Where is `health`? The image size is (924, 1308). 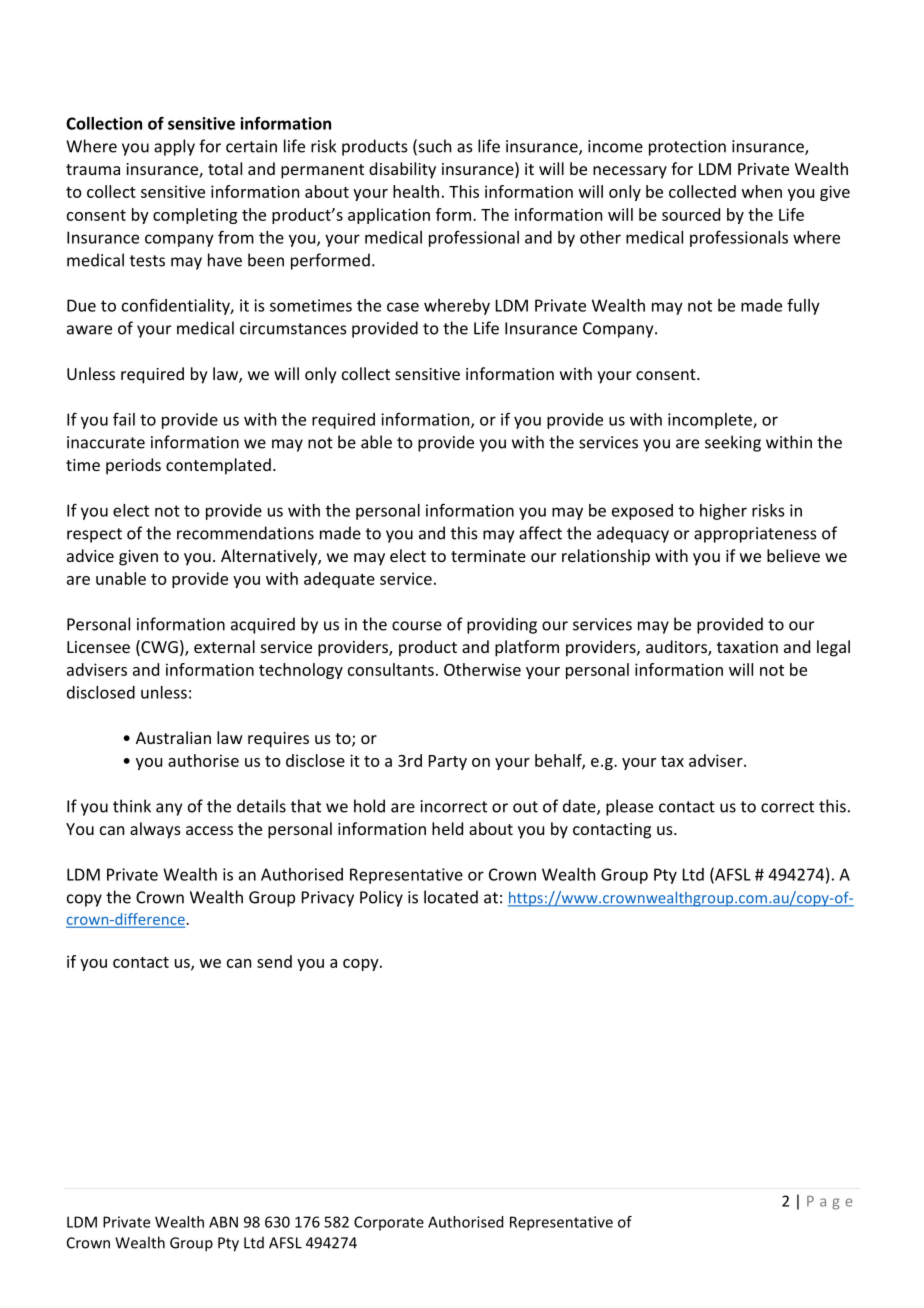
health is located at coordinates (416, 191).
